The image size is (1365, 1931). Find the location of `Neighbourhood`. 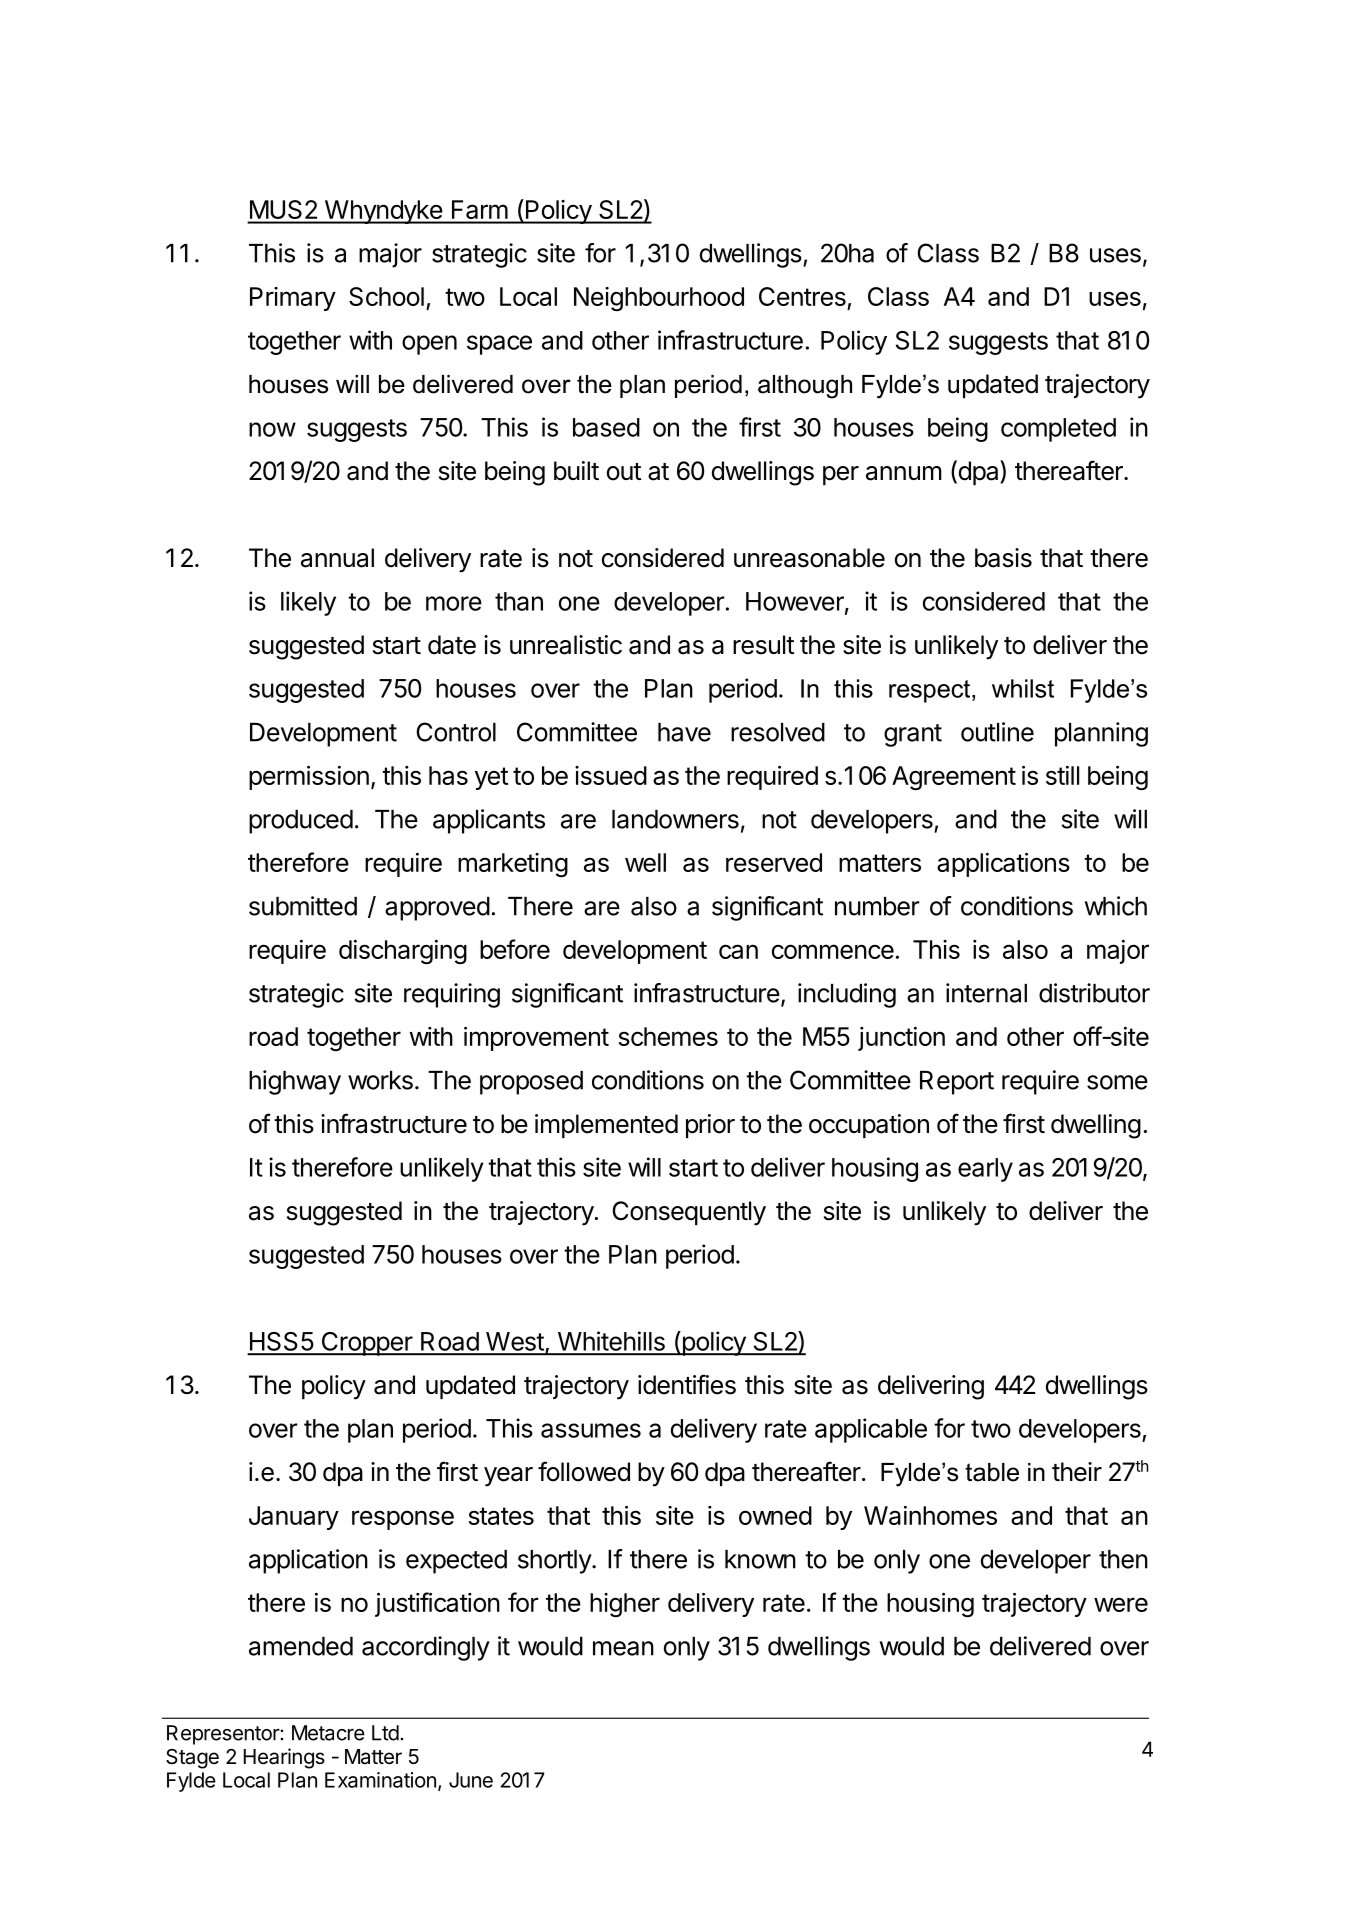

Neighbourhood is located at coordinates (659, 299).
